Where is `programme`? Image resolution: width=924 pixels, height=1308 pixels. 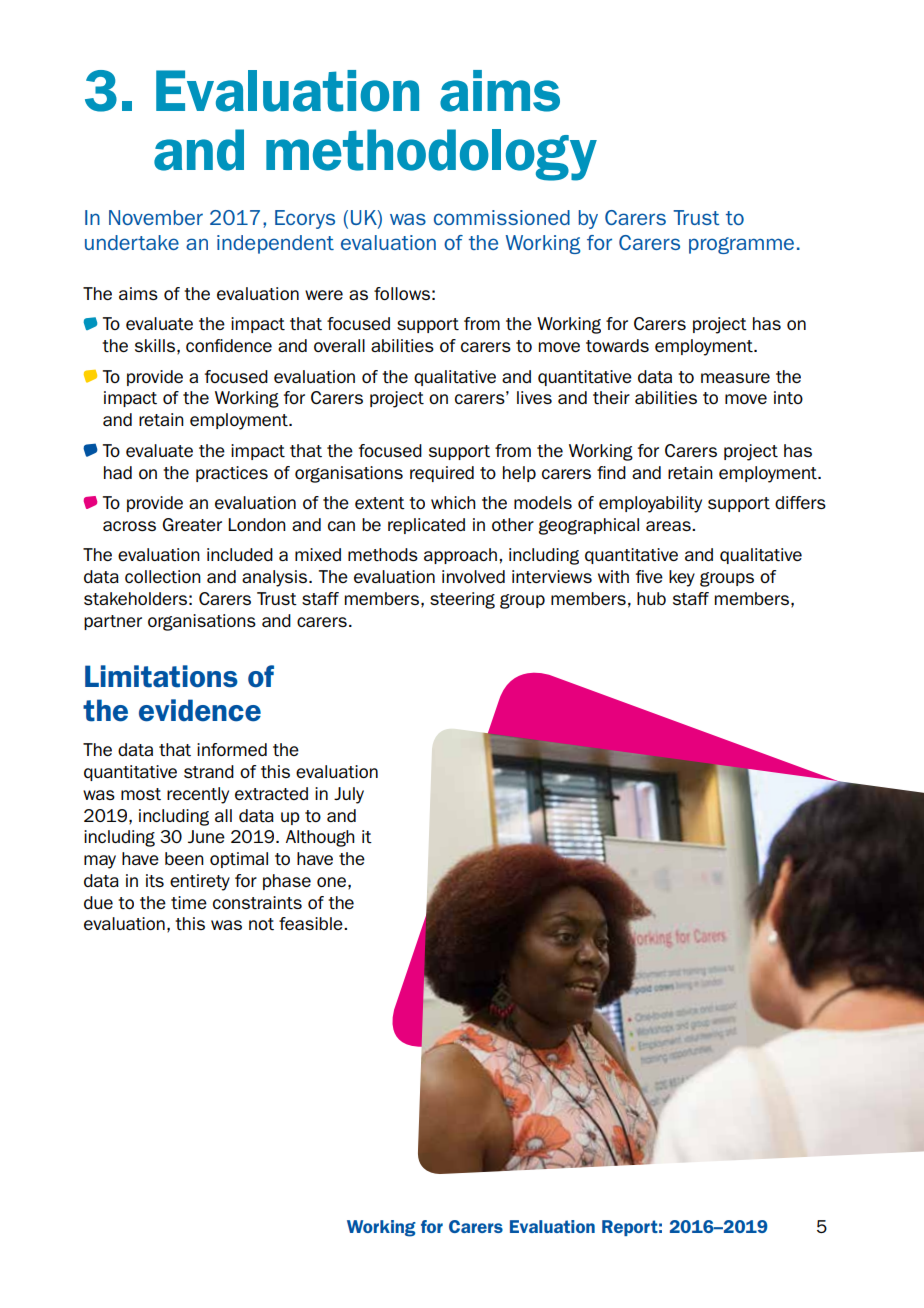 programme is located at coordinates (741, 245).
